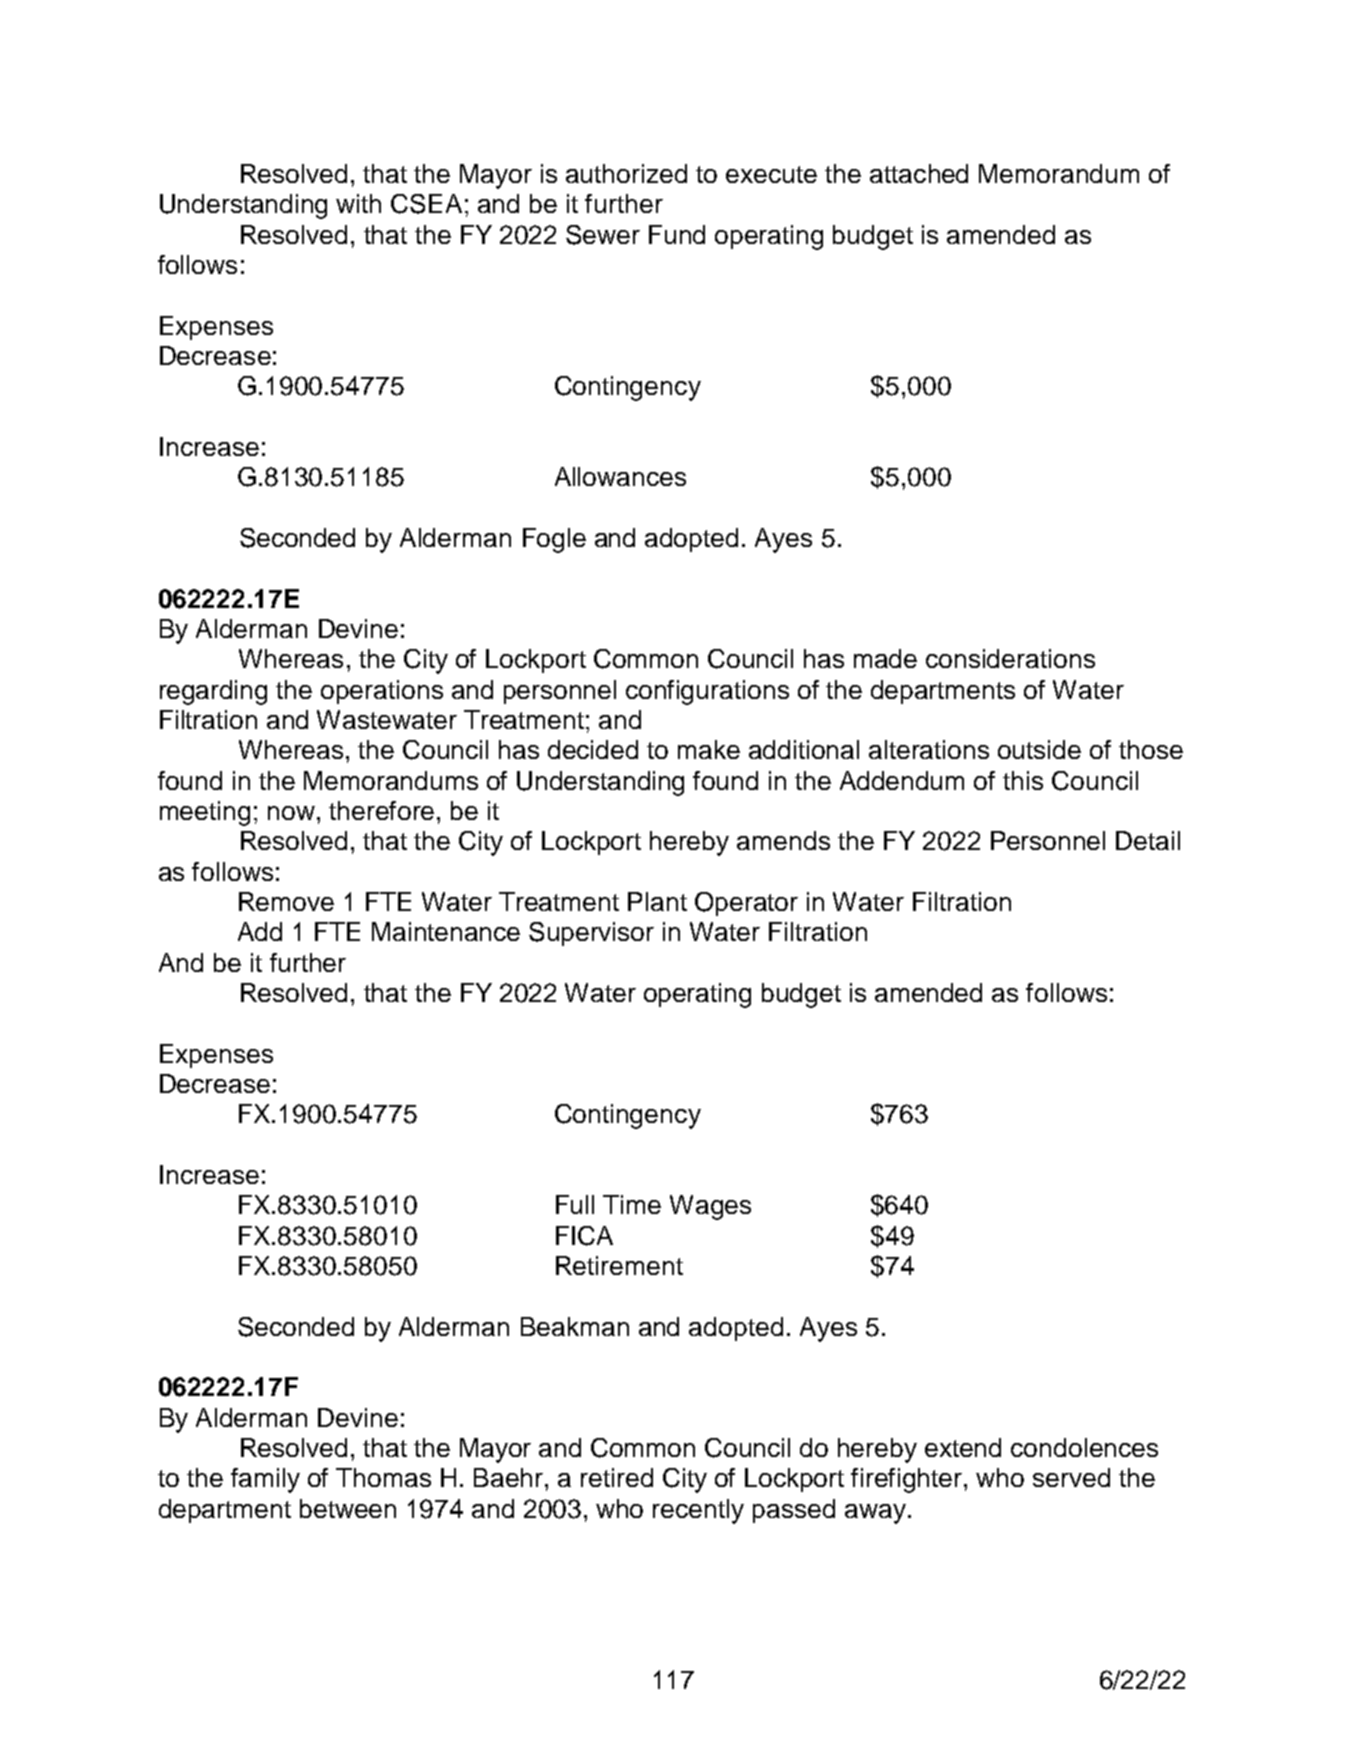 Image resolution: width=1345 pixels, height=1741 pixels. What do you see at coordinates (657, 901) in the document?
I see `Plant` at bounding box center [657, 901].
